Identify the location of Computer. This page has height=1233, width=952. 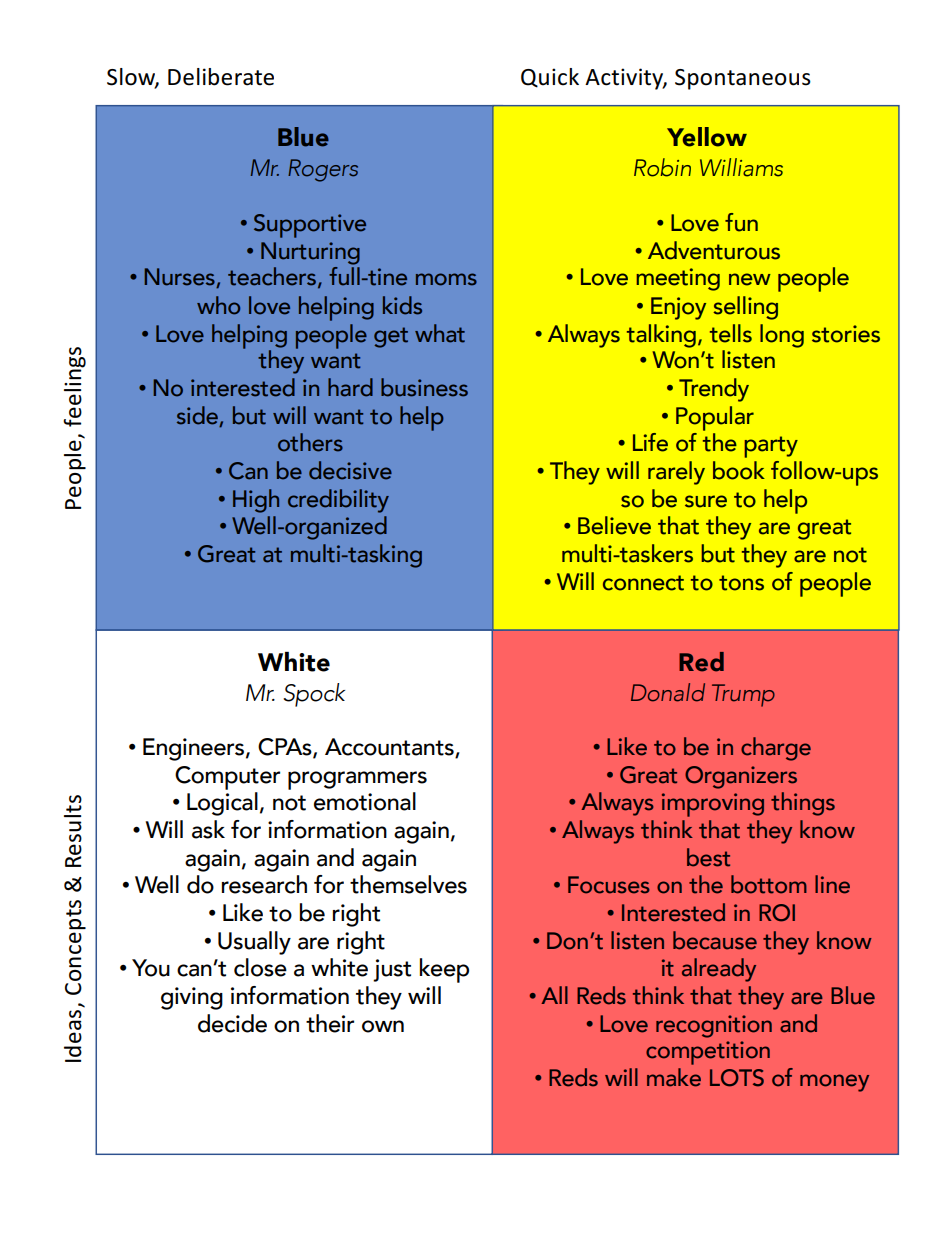
(227, 778).
